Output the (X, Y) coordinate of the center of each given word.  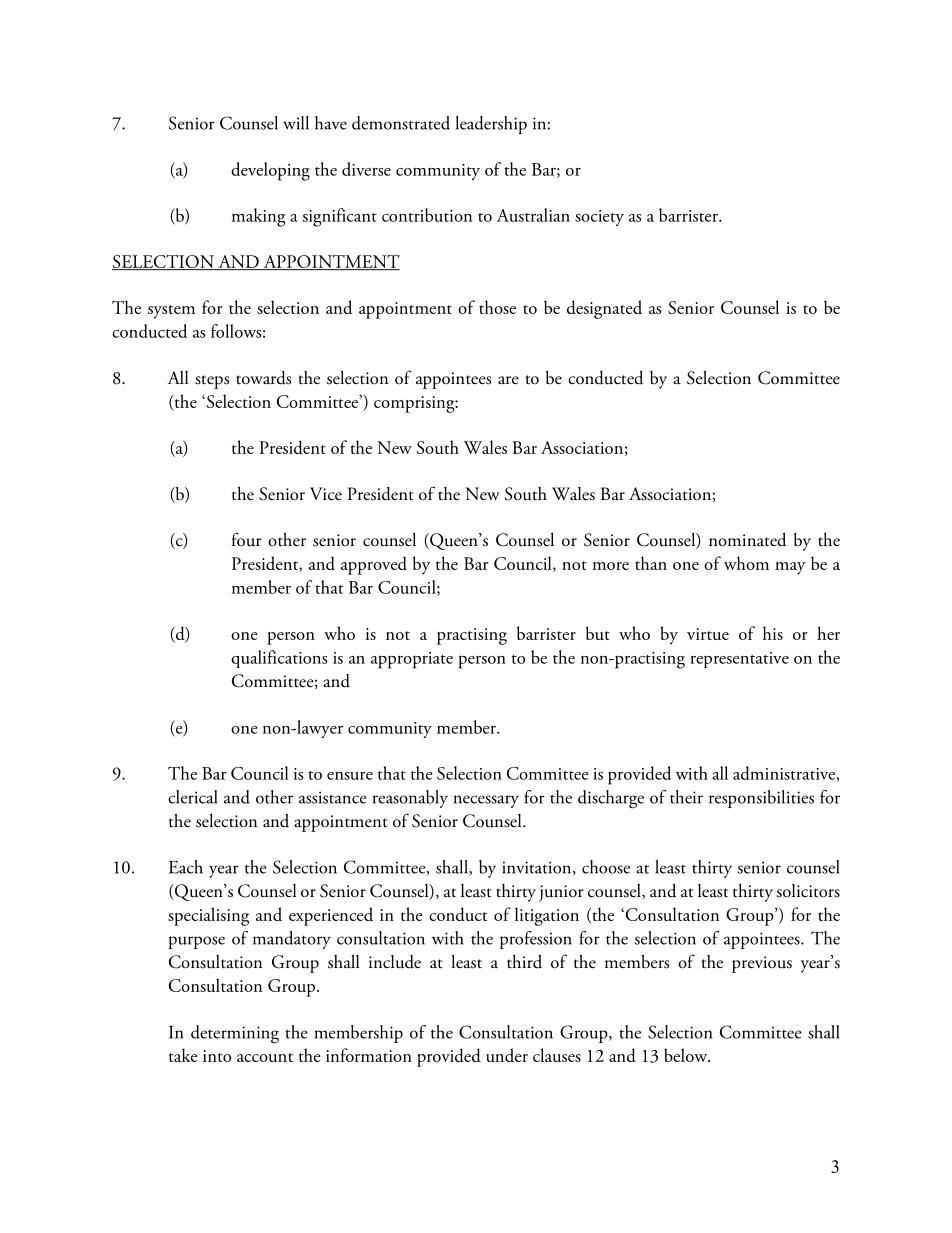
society (599, 218)
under (507, 1055)
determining (235, 1034)
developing (270, 171)
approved (374, 565)
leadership (491, 125)
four (247, 539)
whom (746, 563)
